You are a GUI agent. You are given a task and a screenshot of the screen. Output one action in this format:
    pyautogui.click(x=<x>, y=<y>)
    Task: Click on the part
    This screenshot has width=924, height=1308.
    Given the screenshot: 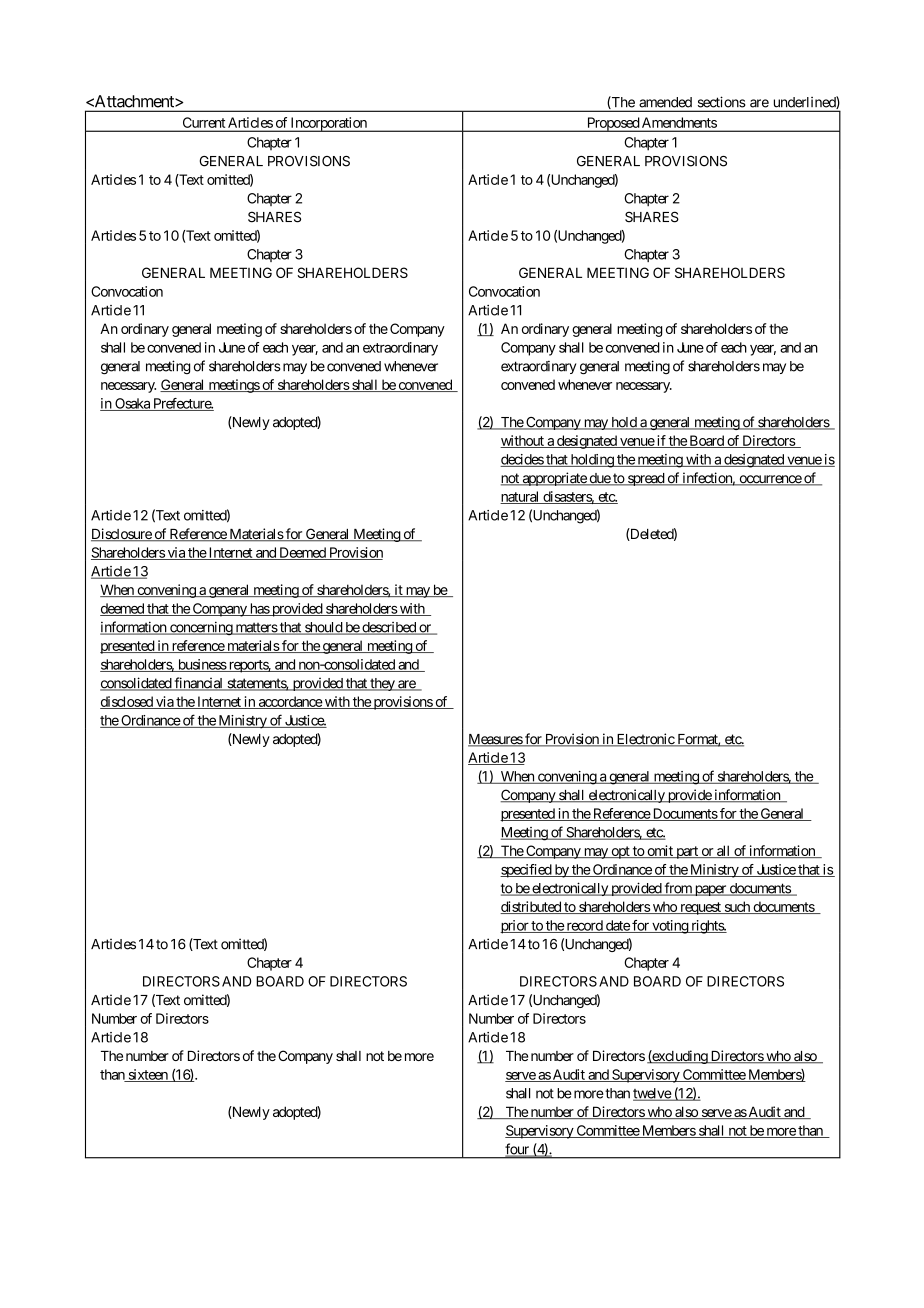 What is the action you would take?
    pyautogui.click(x=687, y=852)
